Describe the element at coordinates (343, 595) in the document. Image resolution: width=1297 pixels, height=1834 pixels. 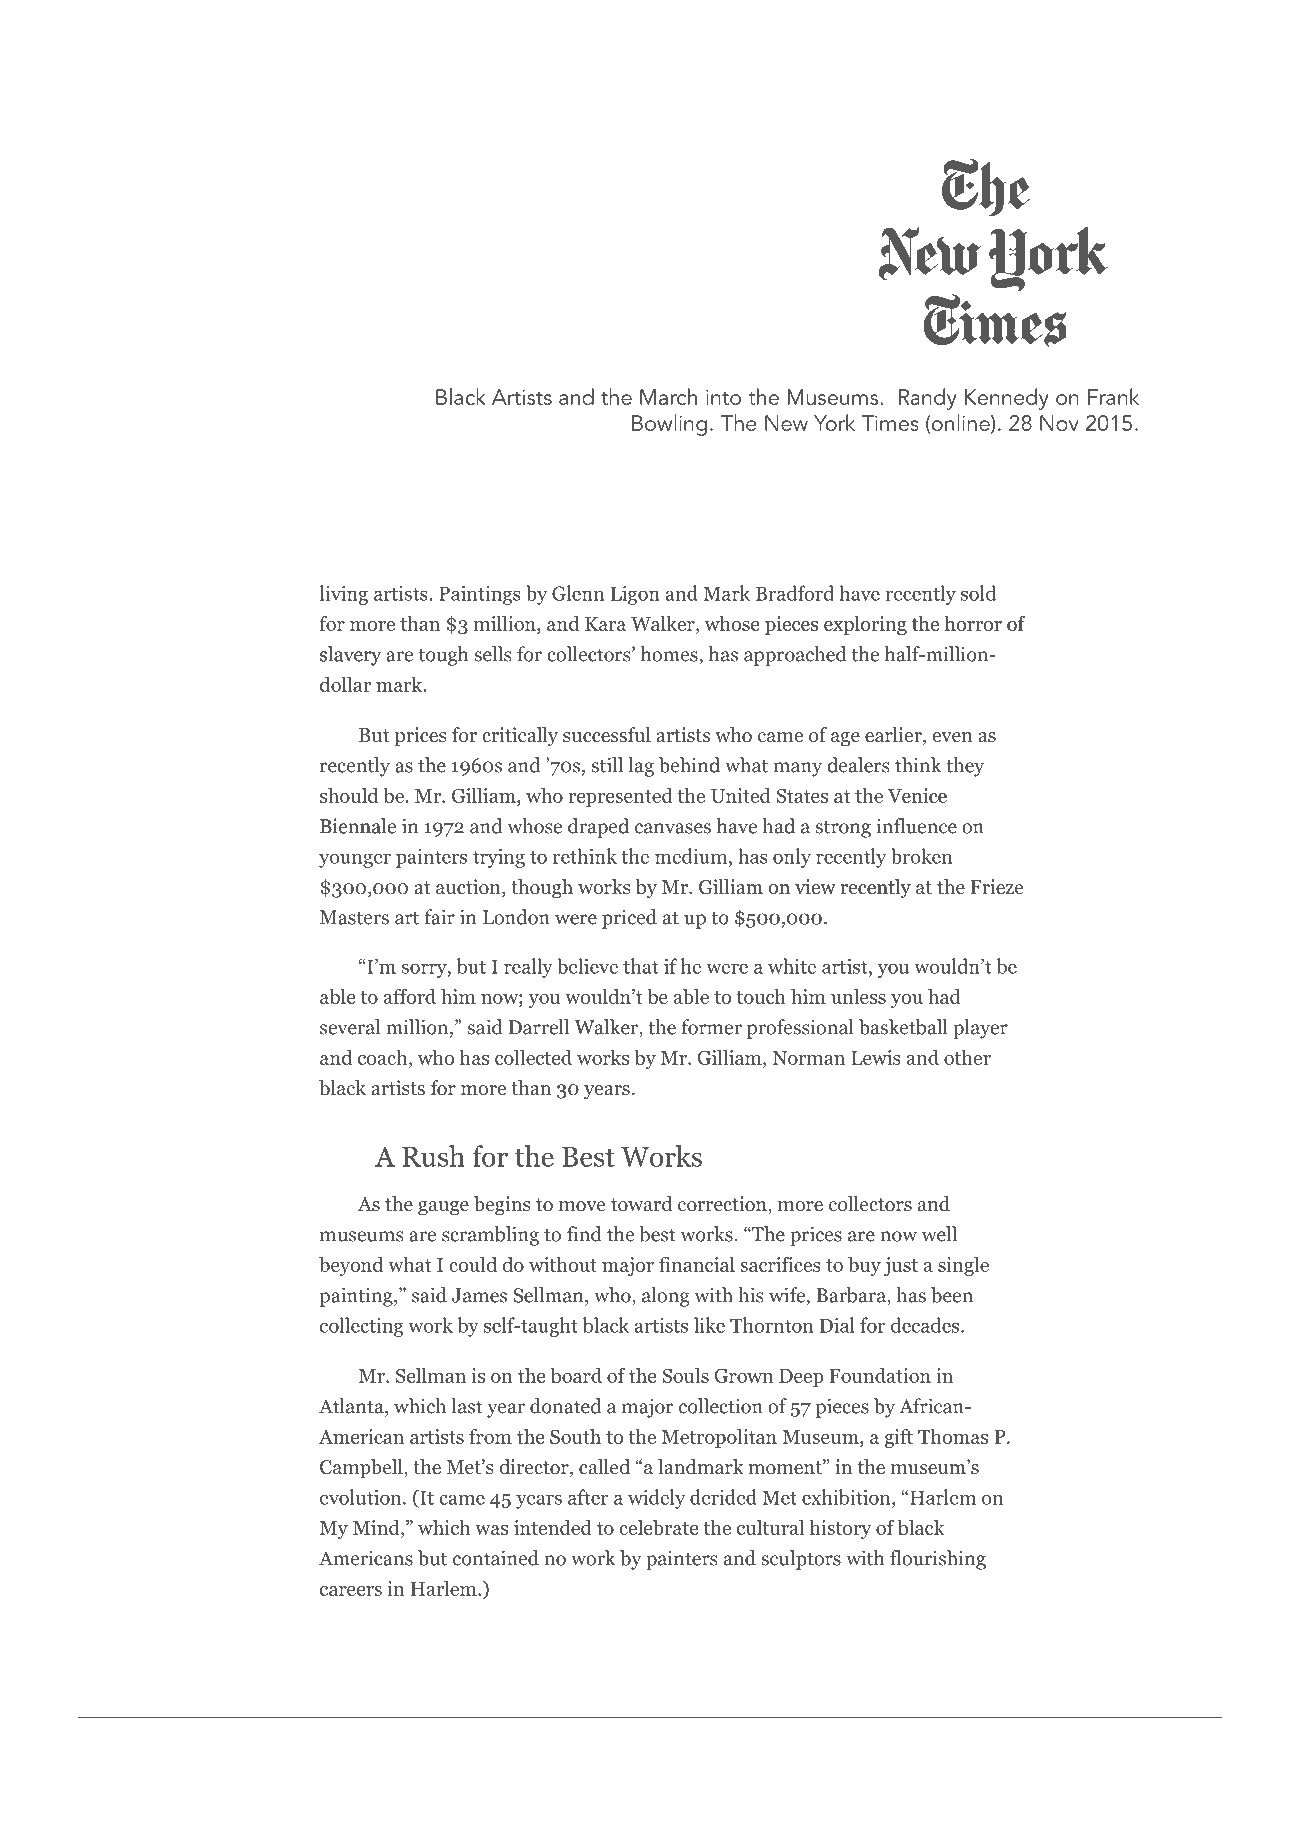
I see `living` at that location.
